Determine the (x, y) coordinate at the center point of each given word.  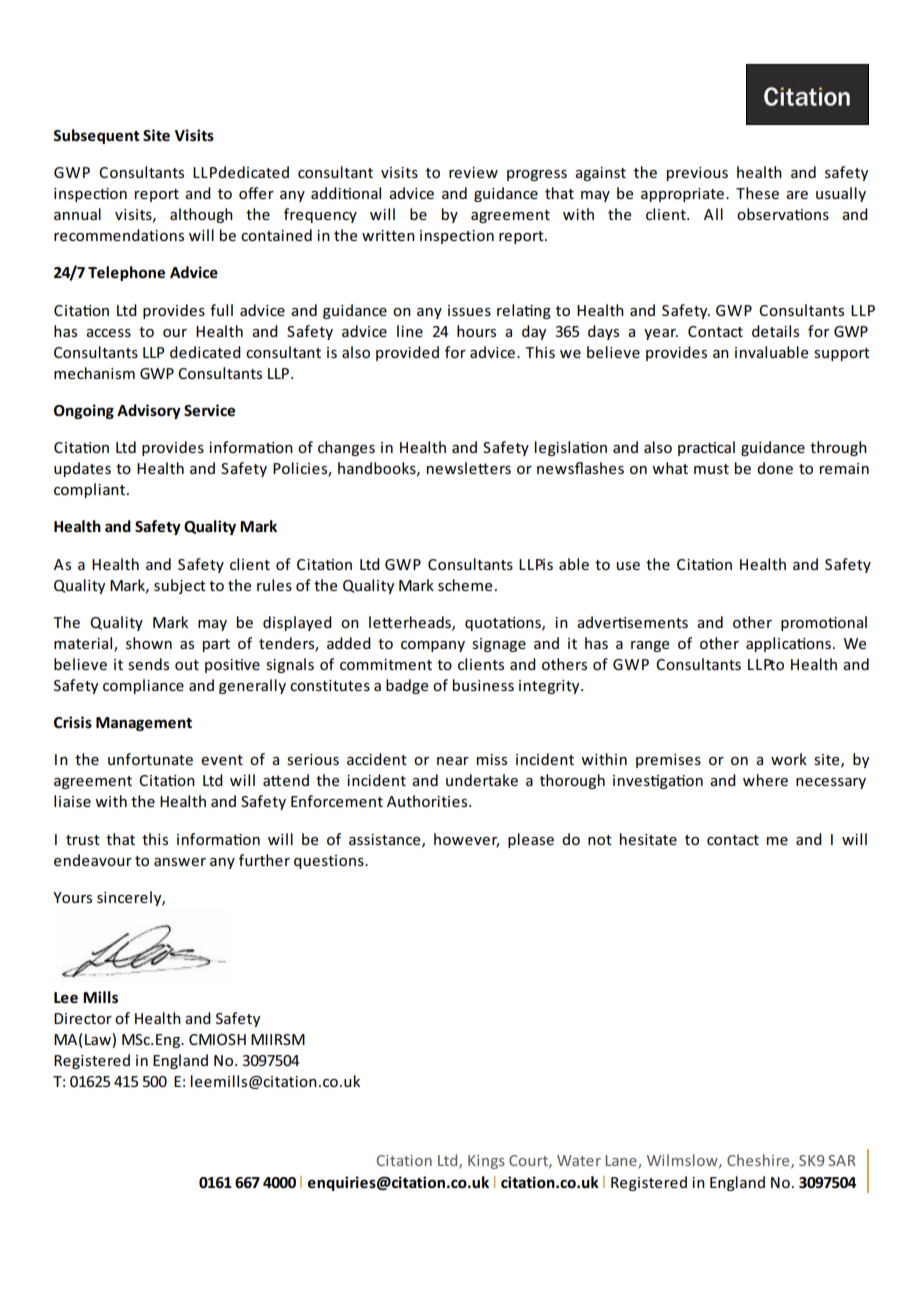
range (650, 646)
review (473, 172)
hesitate (648, 839)
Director (83, 1018)
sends (148, 664)
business (483, 685)
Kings (486, 1162)
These (757, 193)
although (201, 215)
